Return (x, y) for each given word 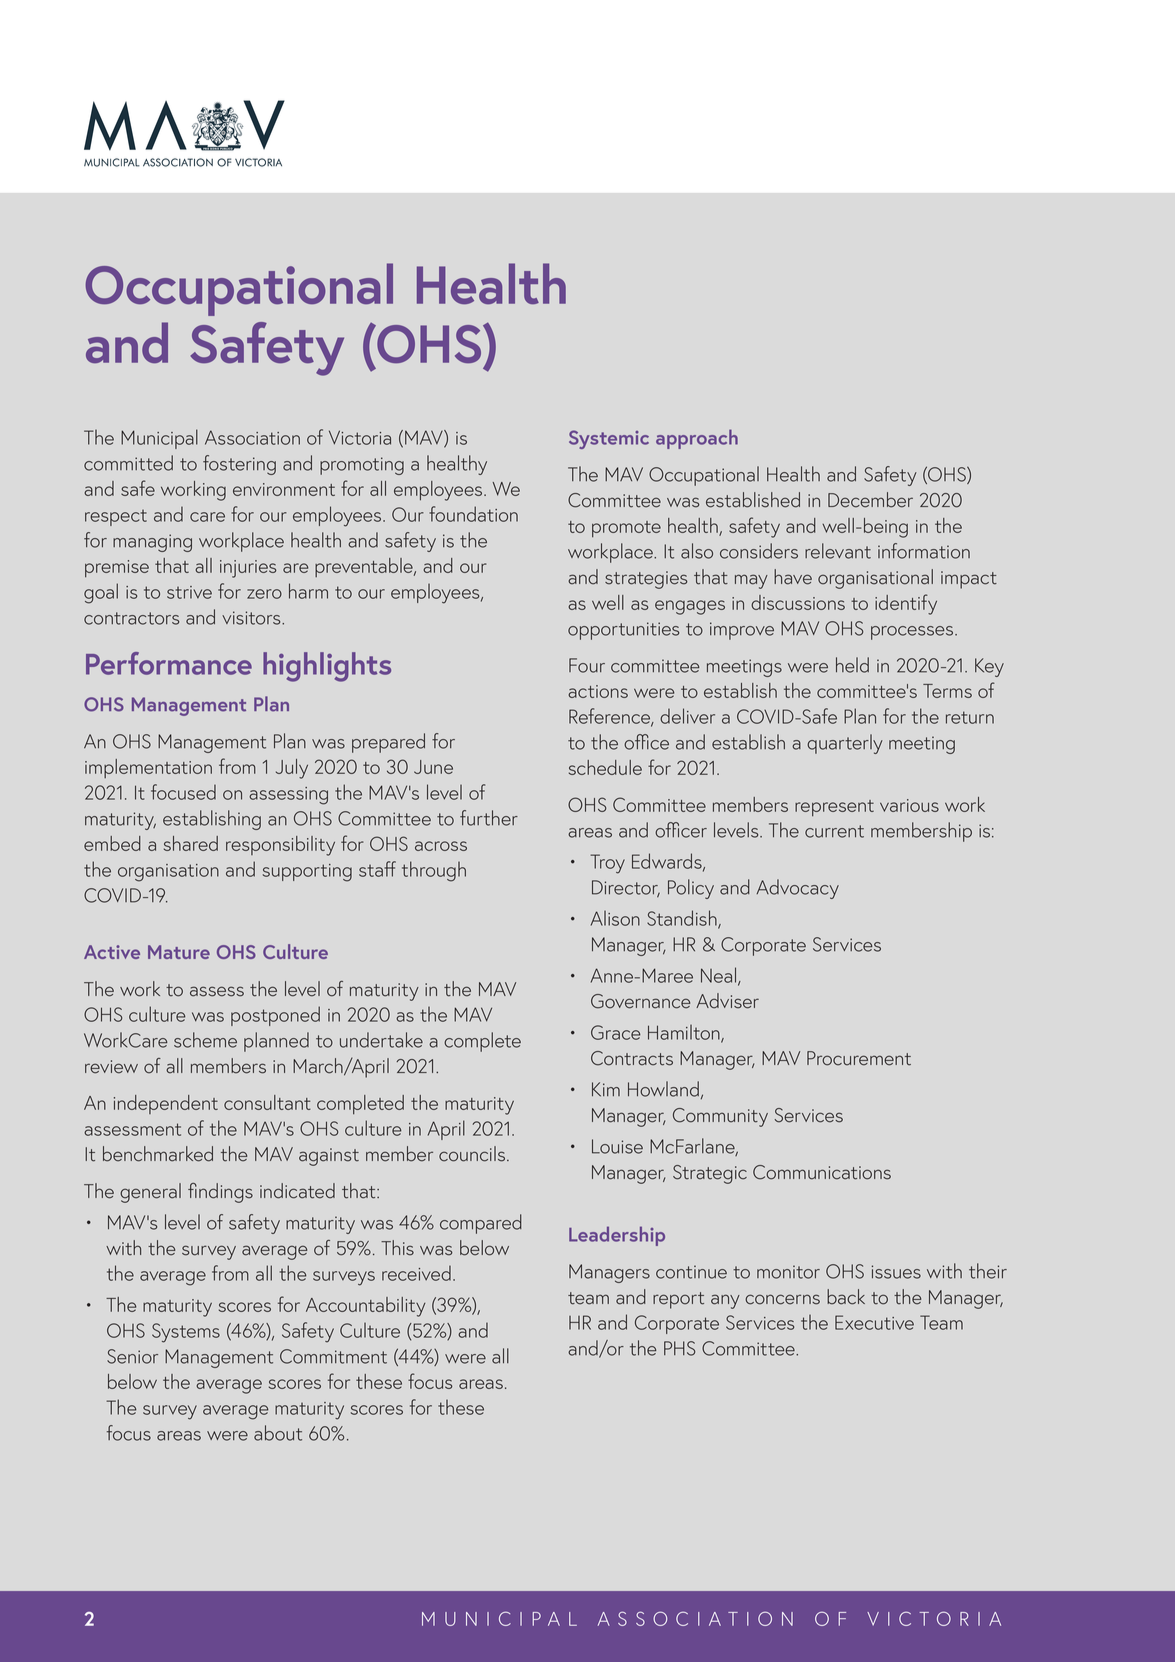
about (278, 1433)
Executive (874, 1322)
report (678, 1300)
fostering (239, 465)
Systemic (609, 439)
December (870, 500)
